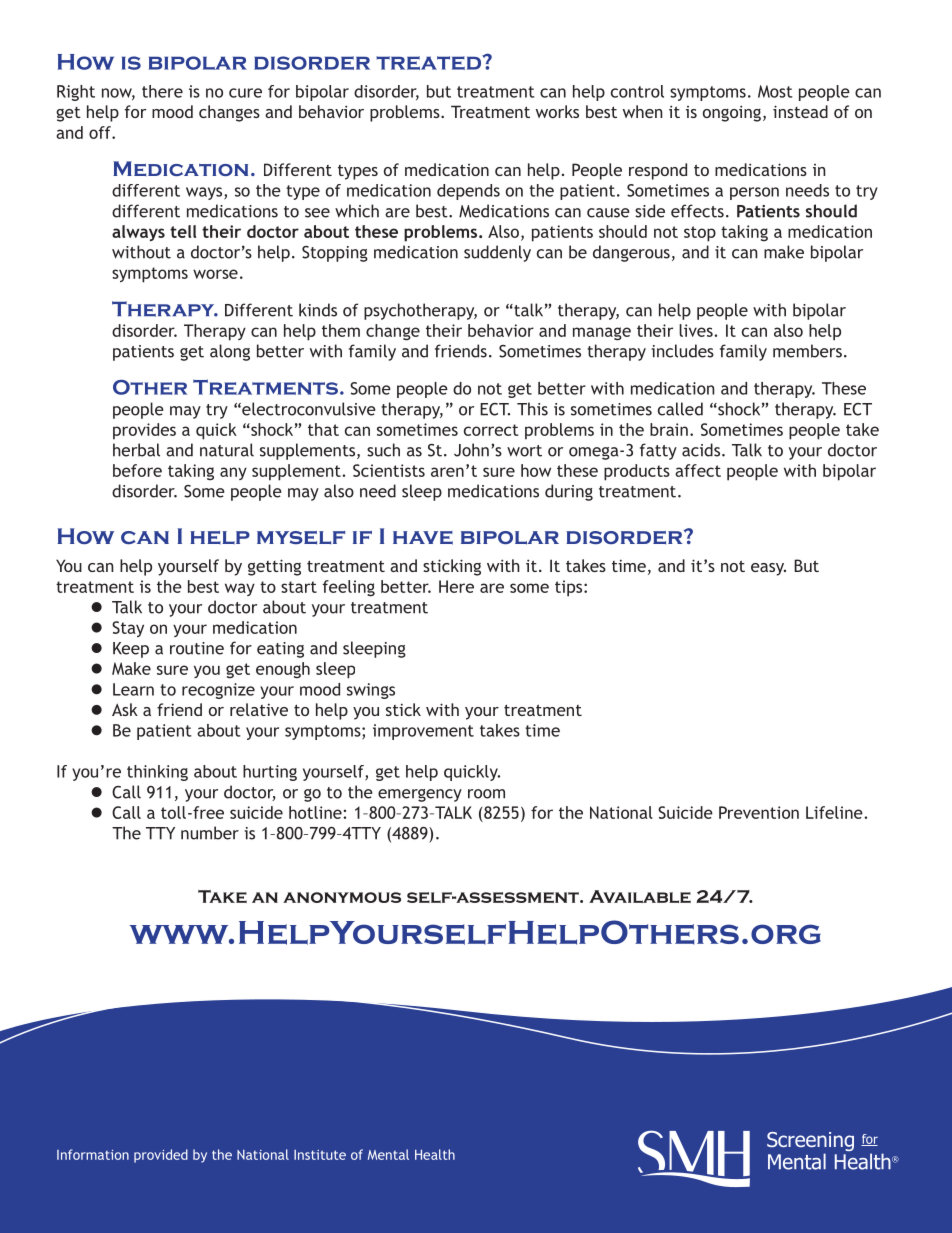 This page has width=952, height=1233. I want to click on treated, so click(429, 62).
